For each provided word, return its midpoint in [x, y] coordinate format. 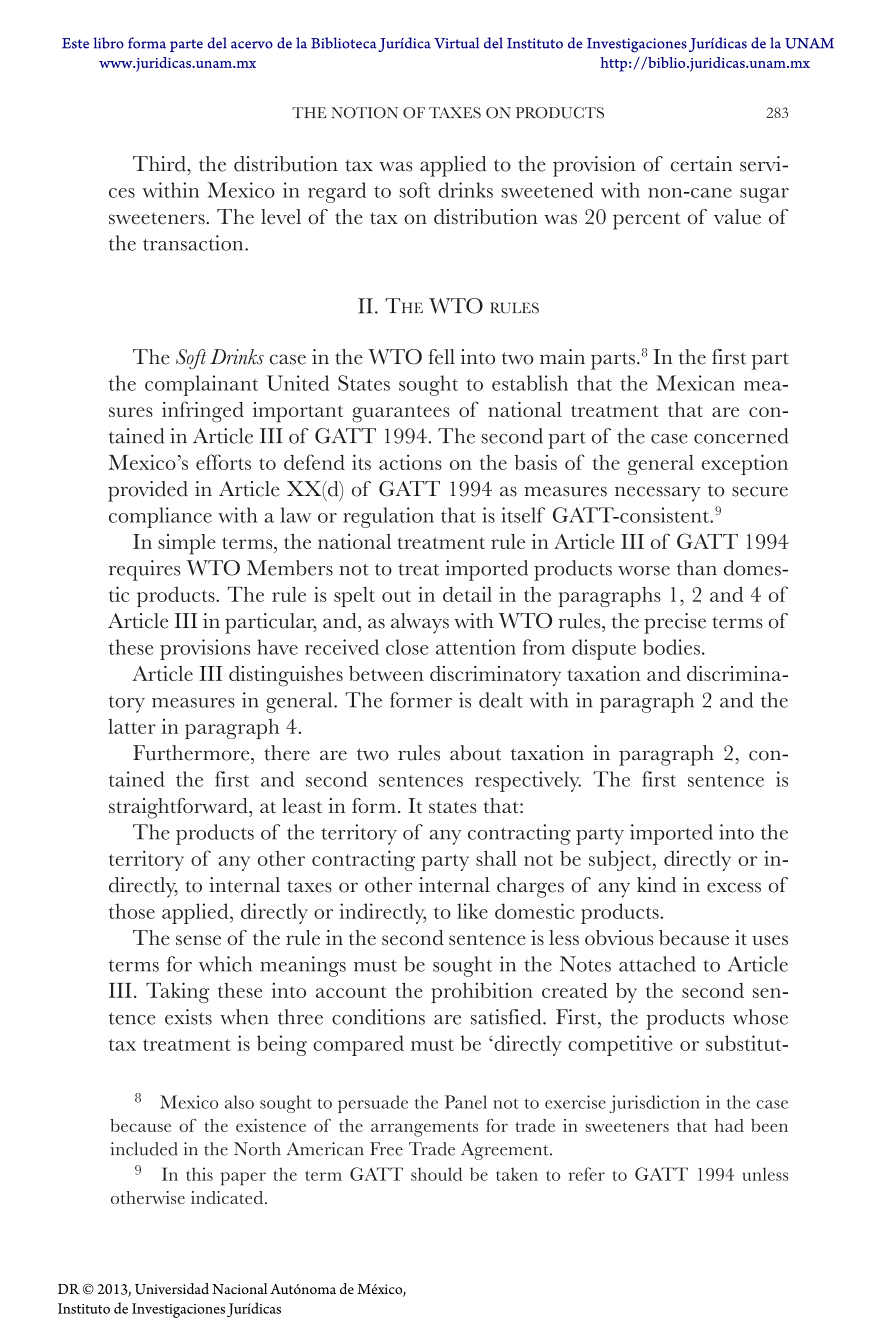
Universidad [172, 1289]
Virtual [456, 43]
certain [701, 164]
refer [587, 1174]
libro [108, 43]
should [436, 1174]
